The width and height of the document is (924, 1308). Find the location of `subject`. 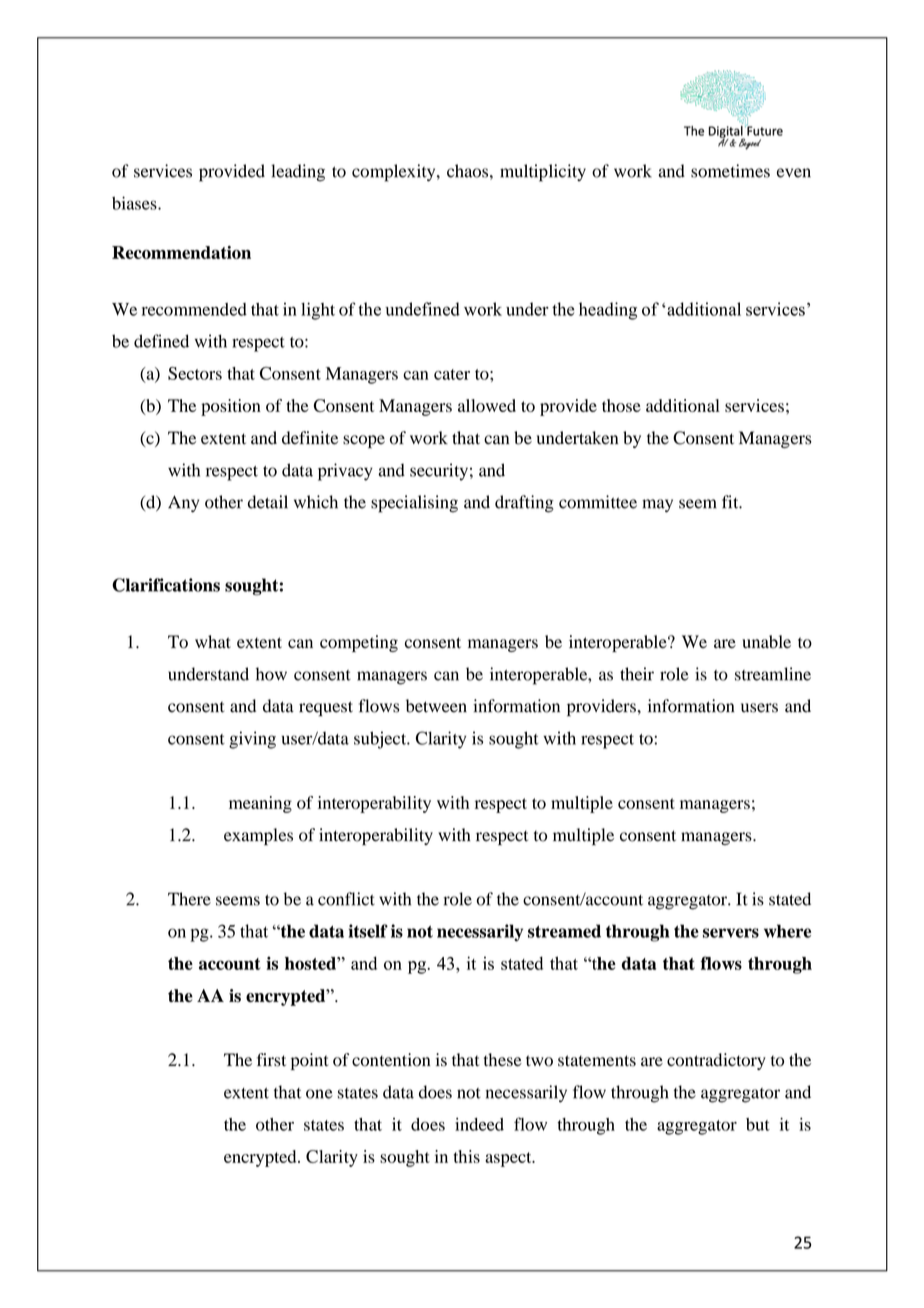

subject is located at coordinates (381, 740).
